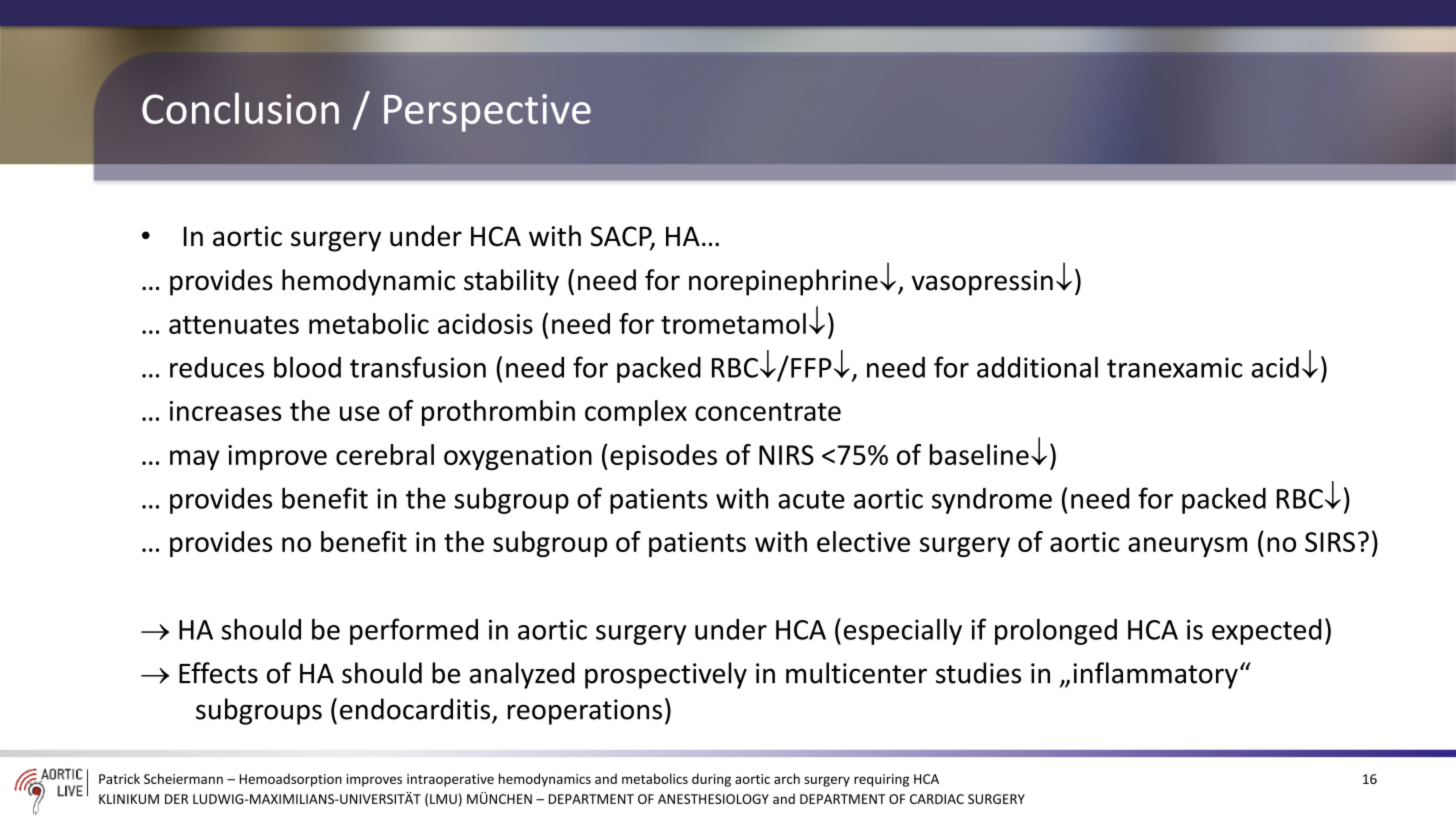  I want to click on vasopressin, so click(982, 283).
